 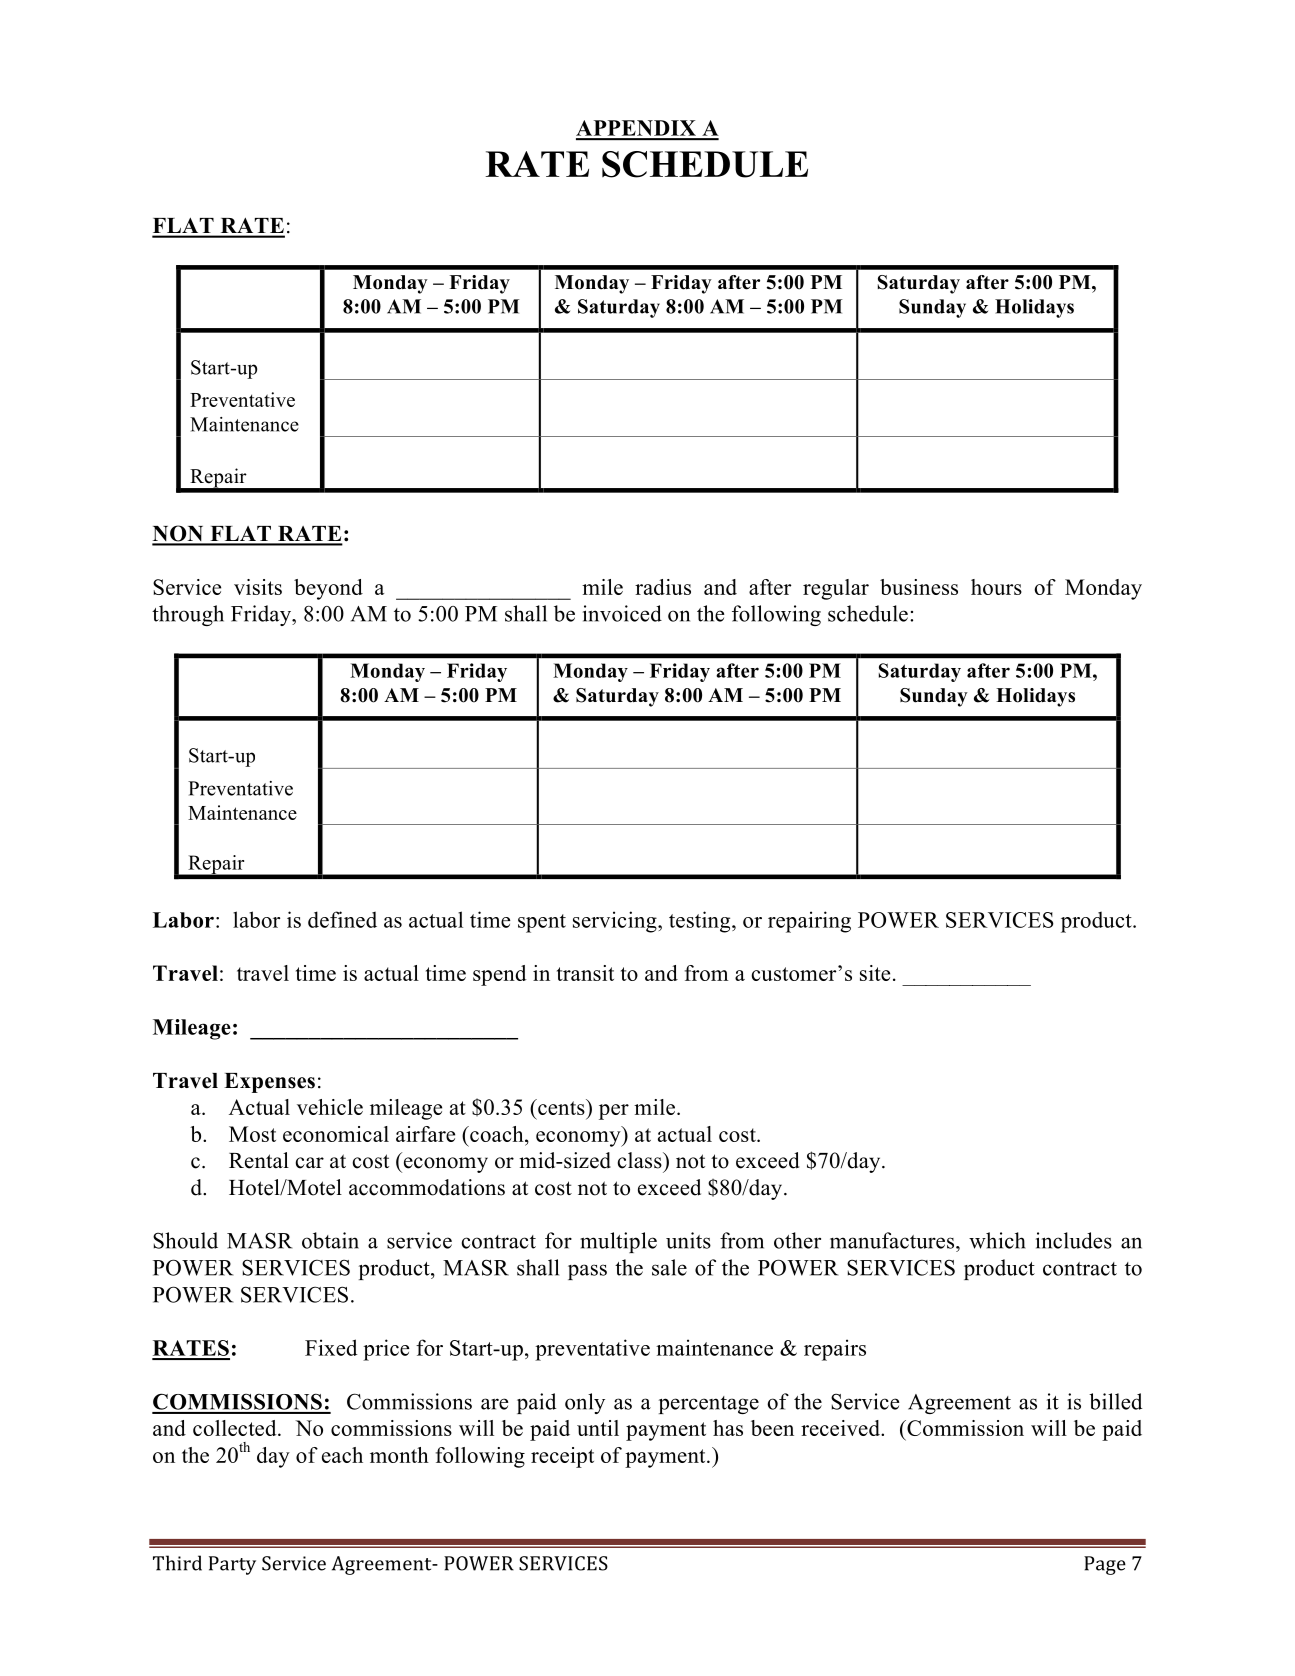 What do you see at coordinates (328, 589) in the document?
I see `beyond` at bounding box center [328, 589].
